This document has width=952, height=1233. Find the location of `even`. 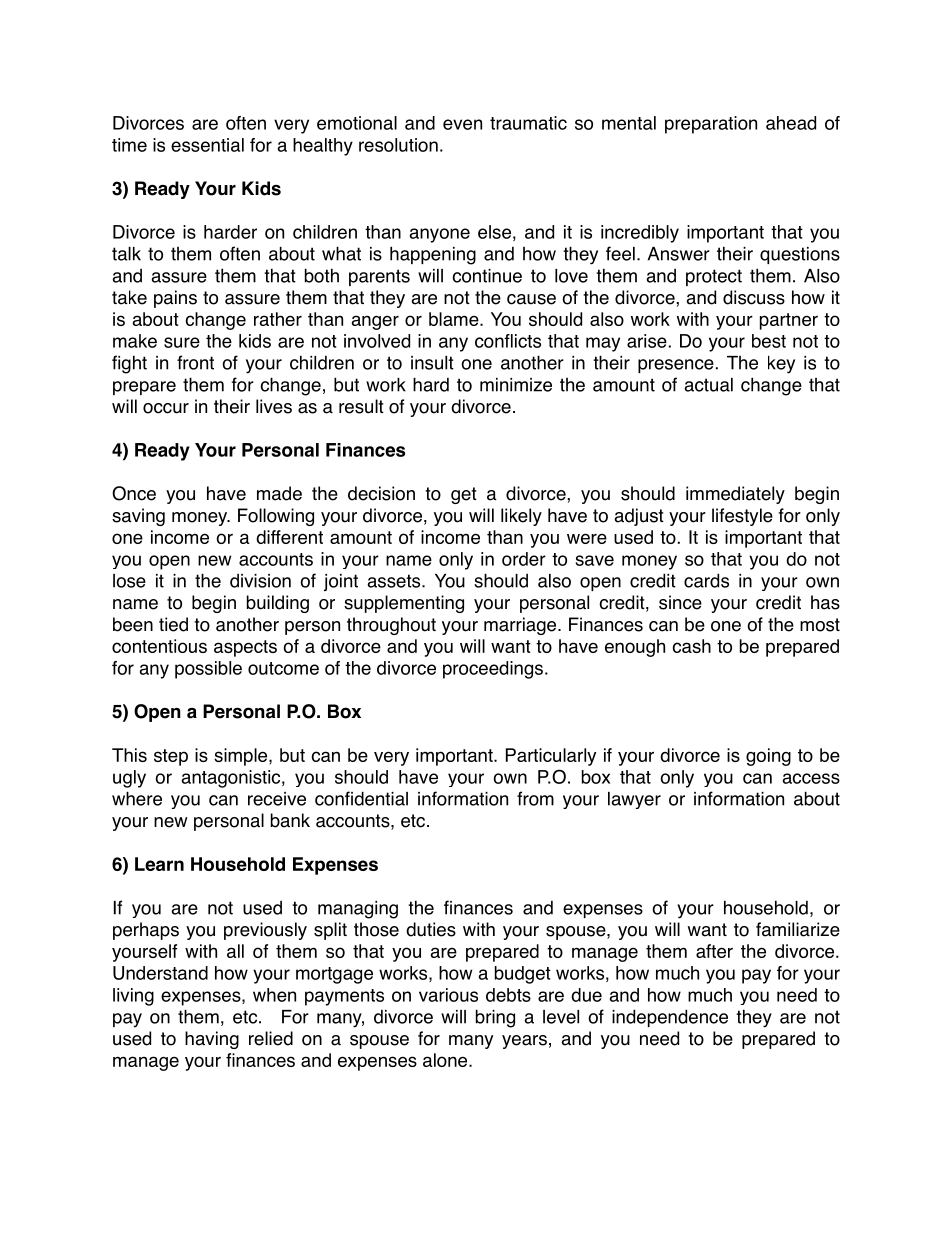

even is located at coordinates (462, 124).
